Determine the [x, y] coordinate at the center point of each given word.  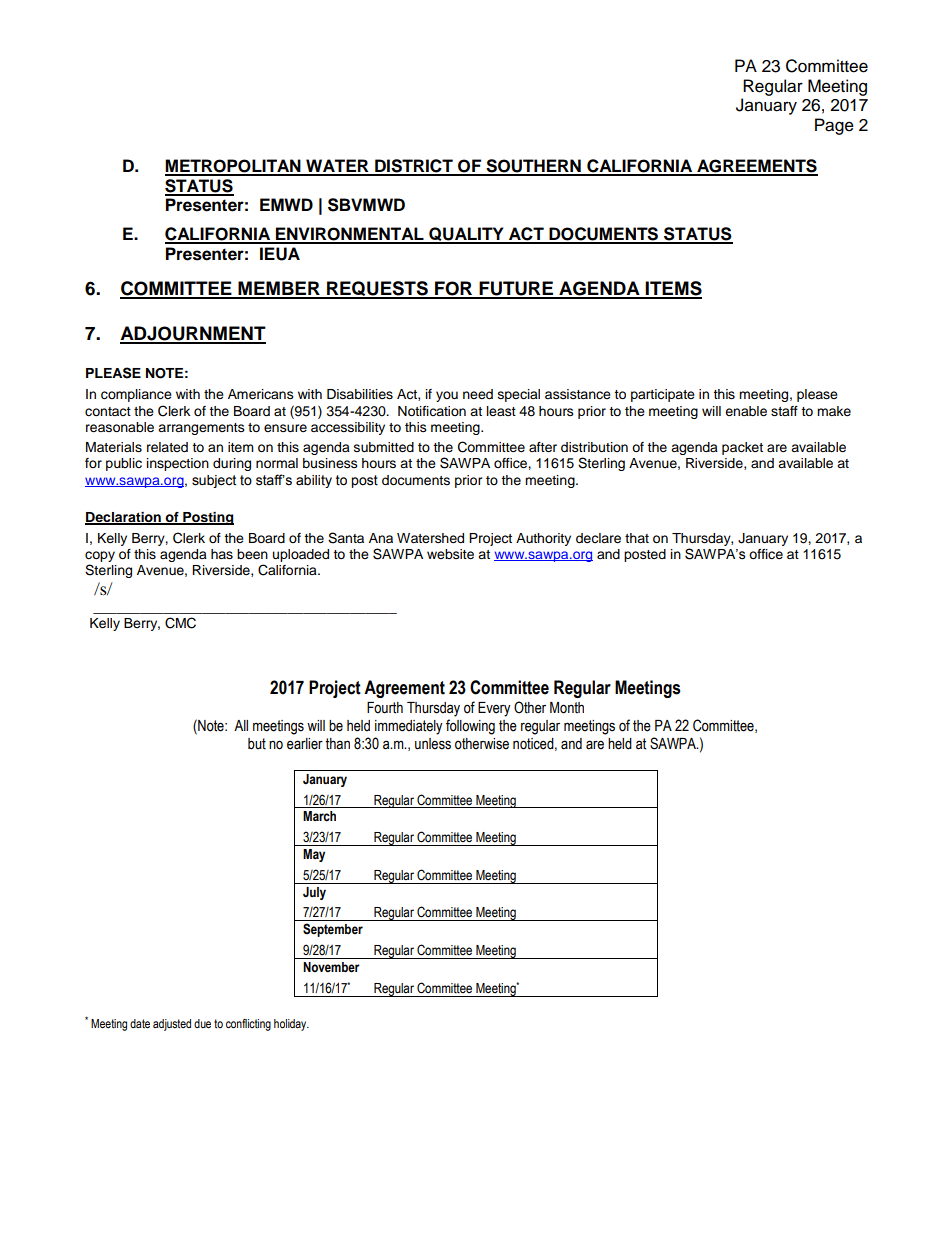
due [202, 1023]
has [222, 554]
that [637, 538]
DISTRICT [414, 167]
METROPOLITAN [234, 167]
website [450, 554]
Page [834, 126]
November [331, 967]
